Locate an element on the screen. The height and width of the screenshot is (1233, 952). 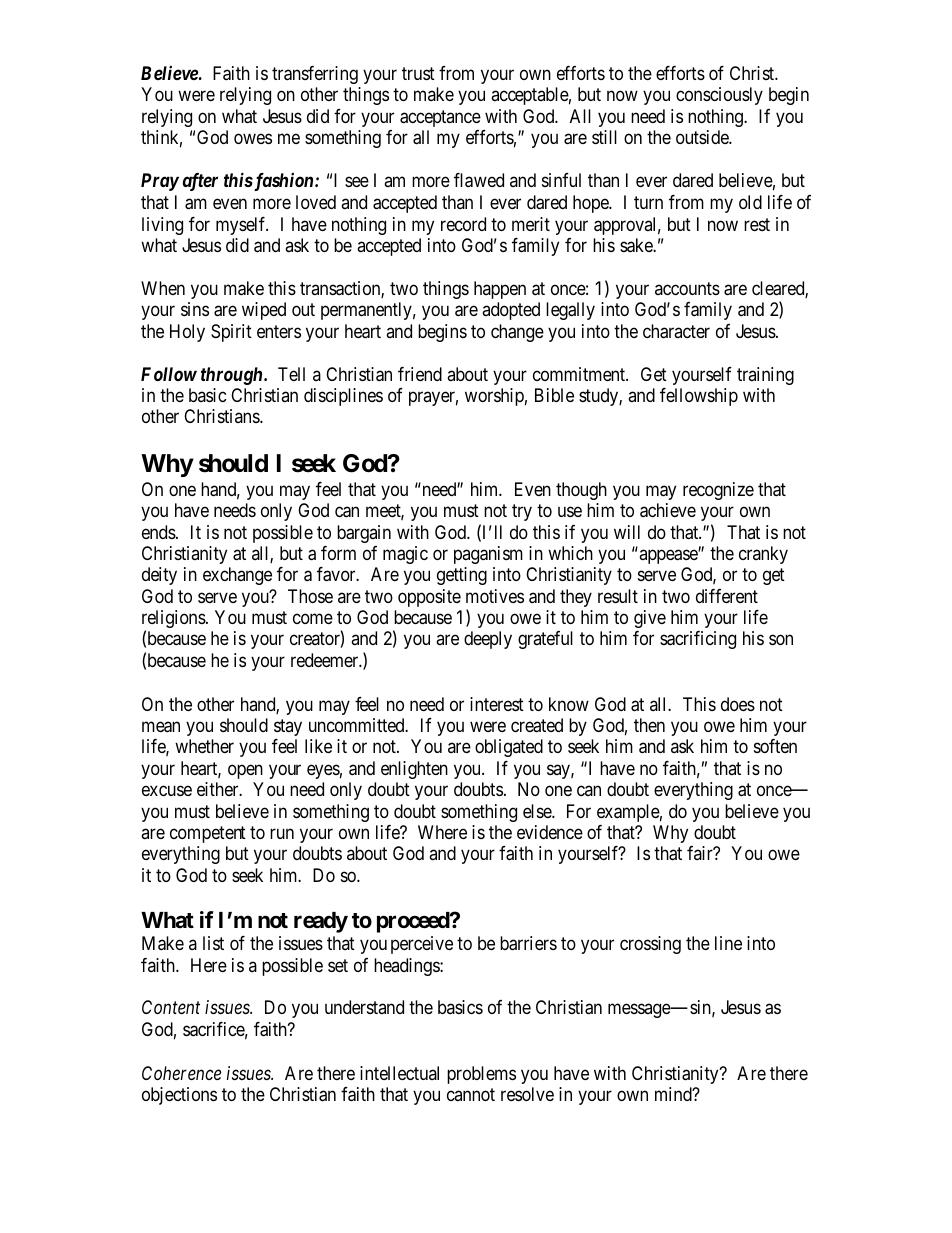
acceptance is located at coordinates (440, 118).
